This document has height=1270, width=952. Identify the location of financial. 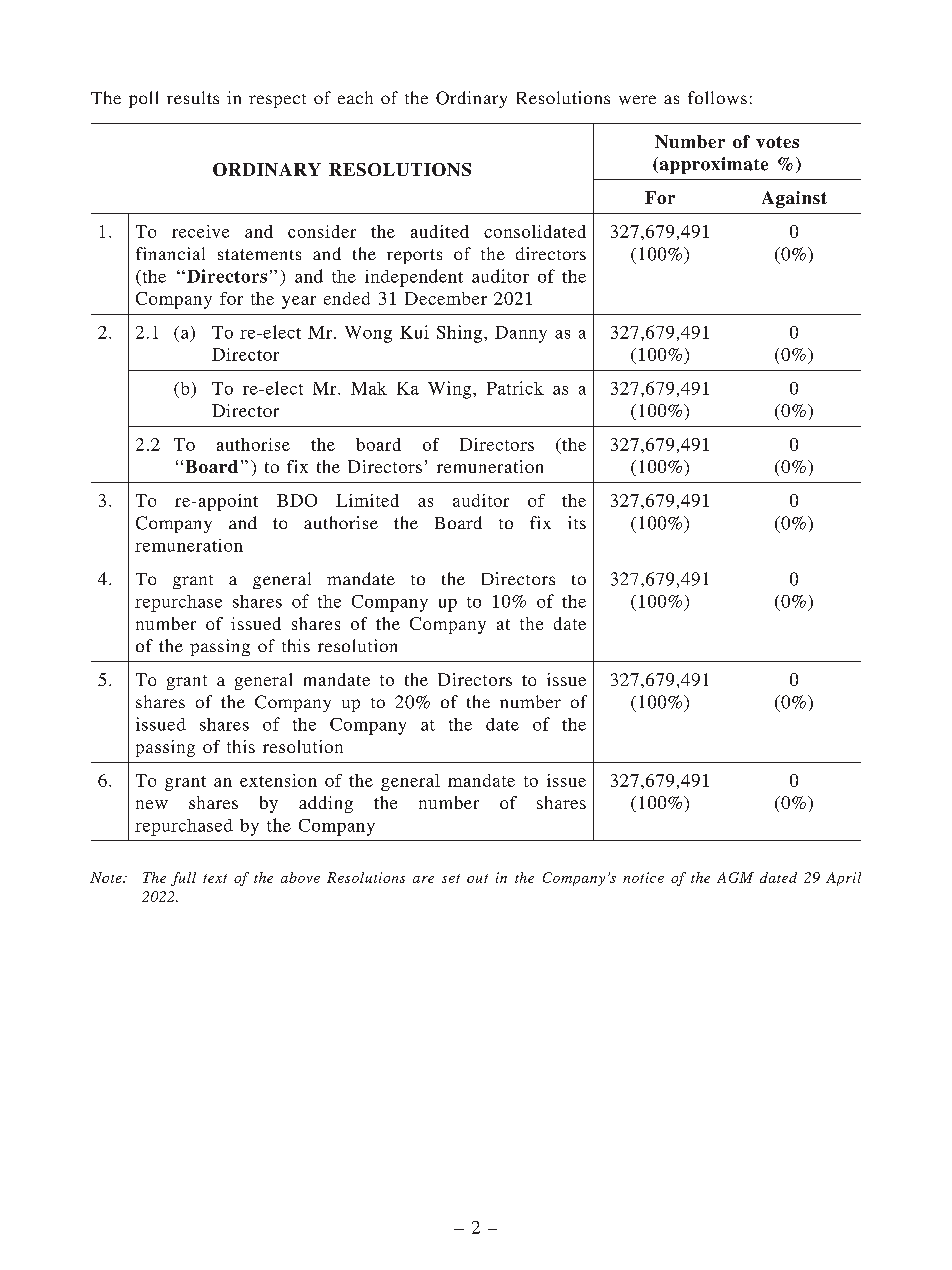
(170, 253).
